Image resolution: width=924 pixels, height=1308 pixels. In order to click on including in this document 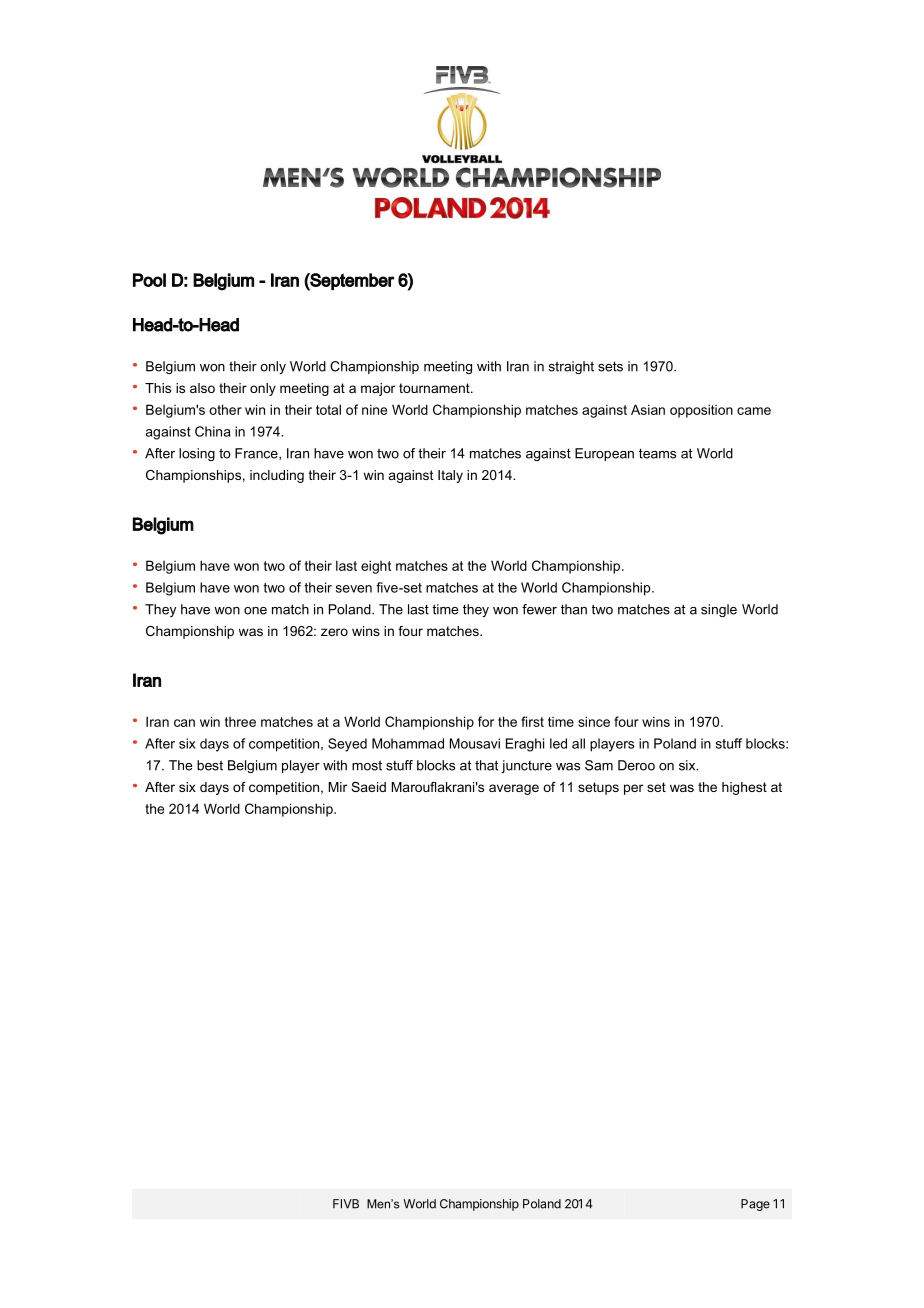, I will do `click(277, 476)`.
